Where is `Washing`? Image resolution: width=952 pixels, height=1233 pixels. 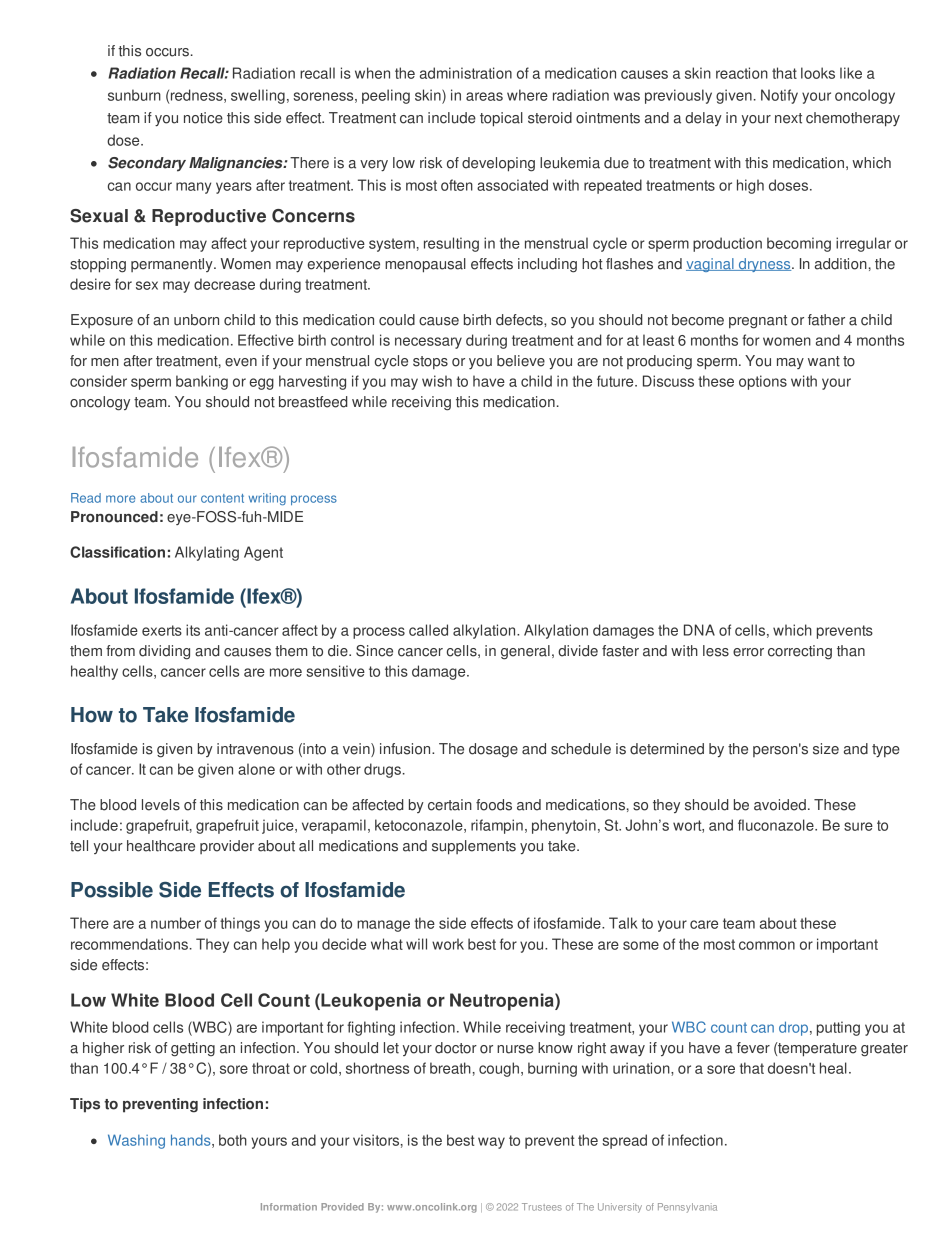 Washing is located at coordinates (136, 1141).
